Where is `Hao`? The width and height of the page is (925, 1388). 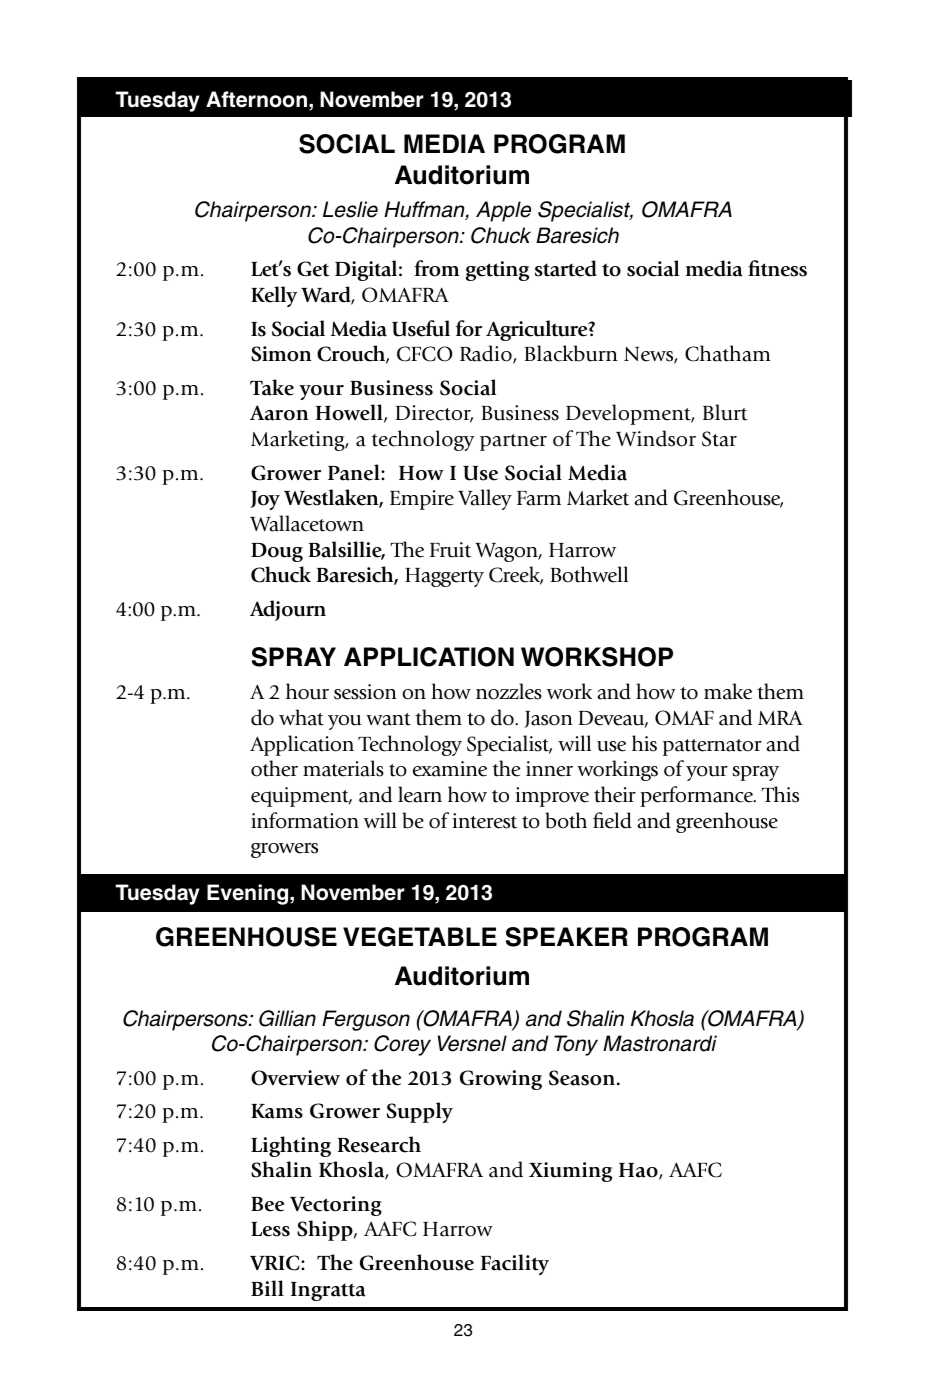 Hao is located at coordinates (639, 1171).
